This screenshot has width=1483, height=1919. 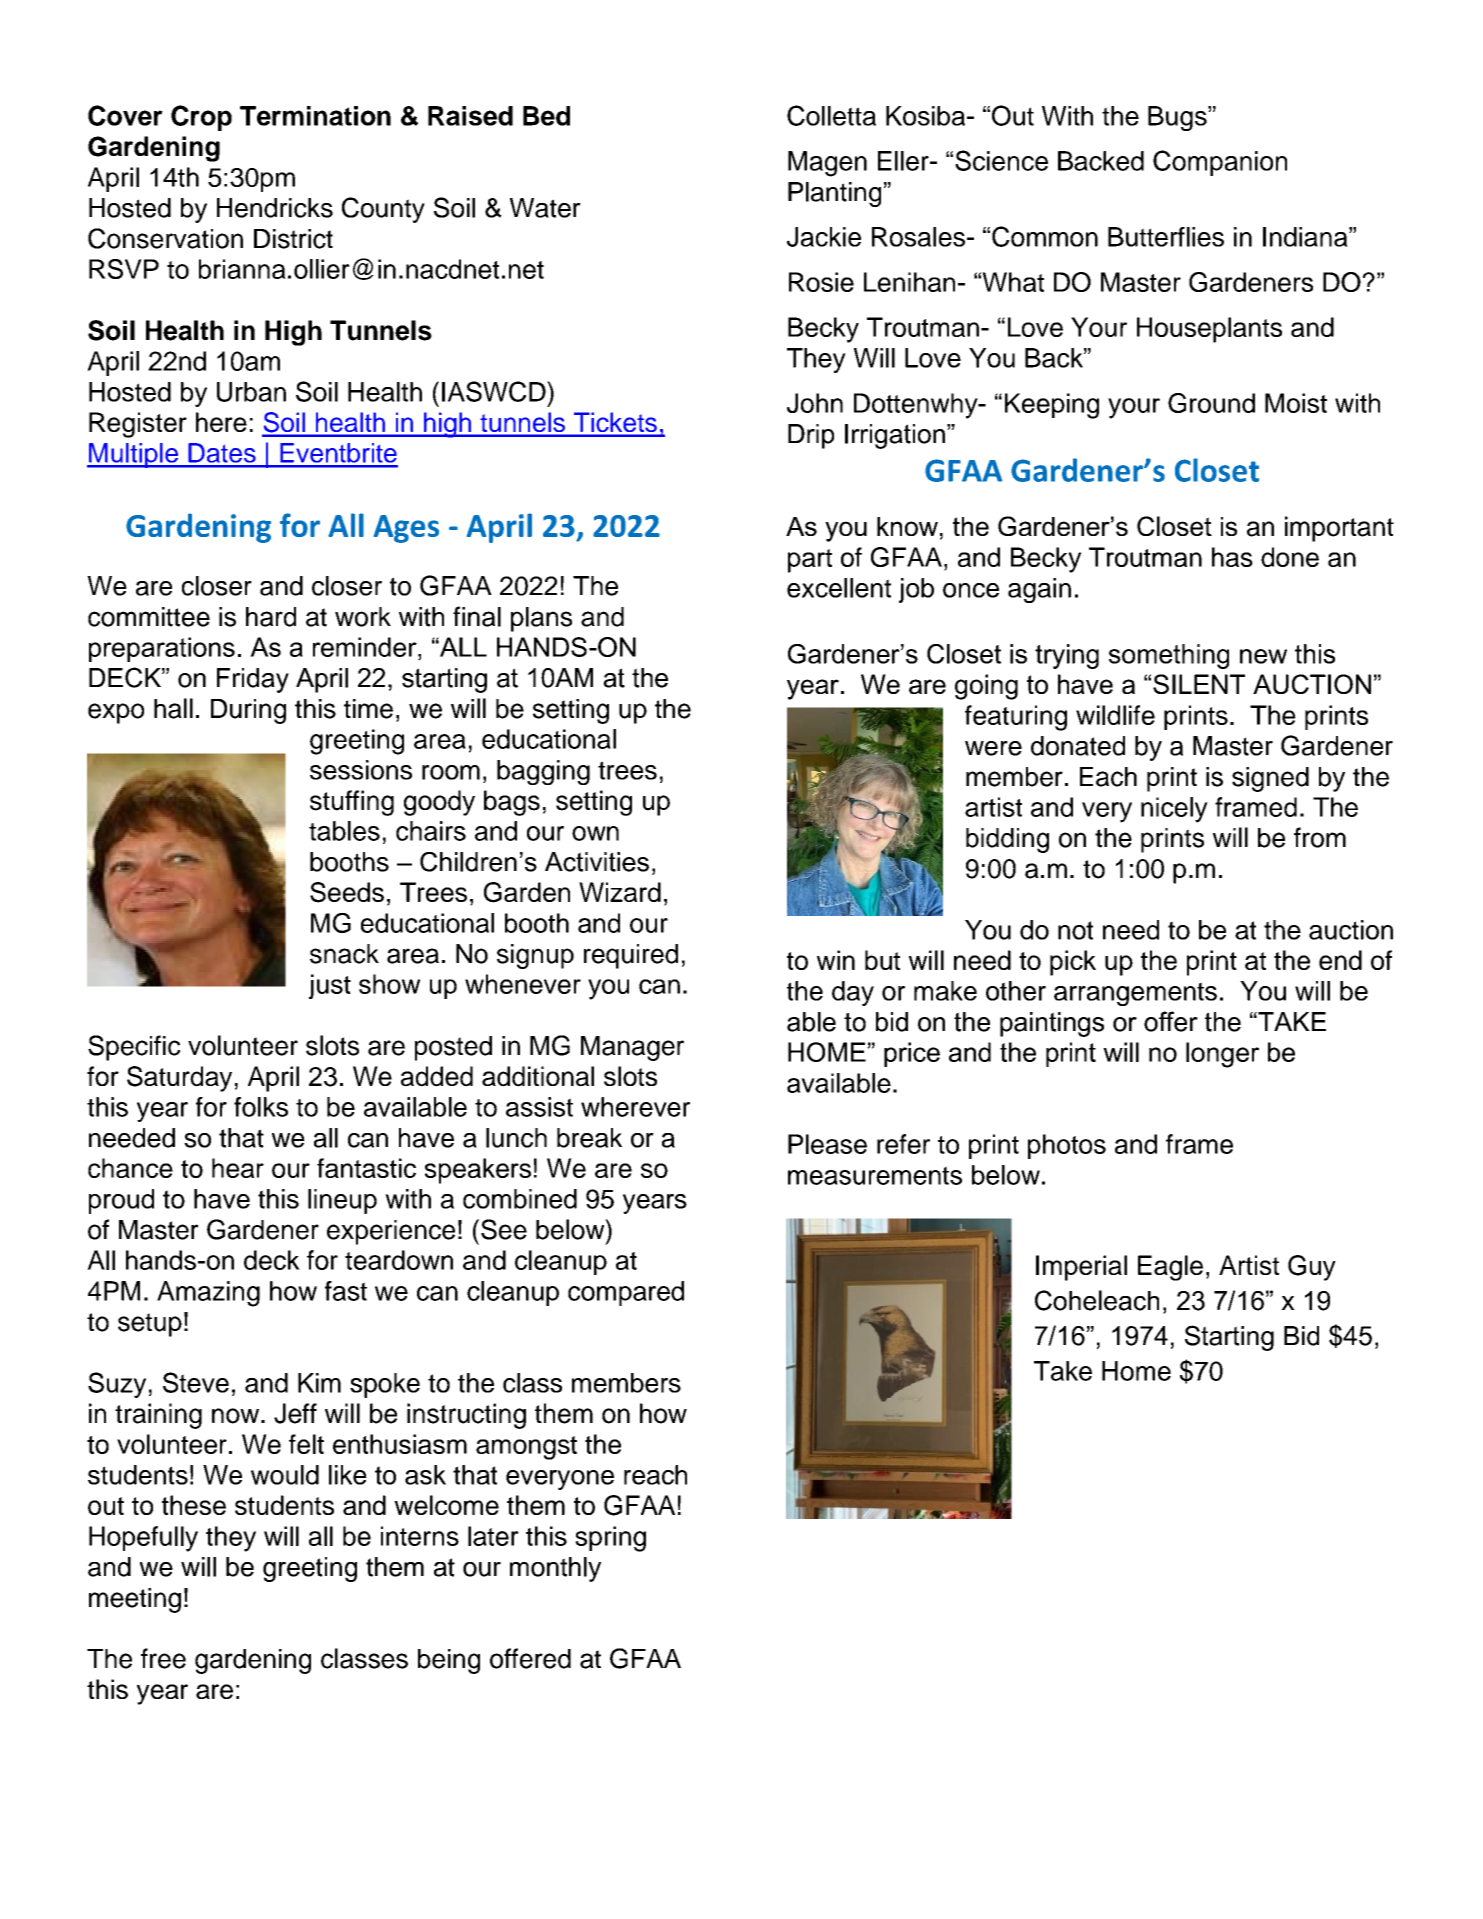 I want to click on Ages, so click(x=406, y=529).
